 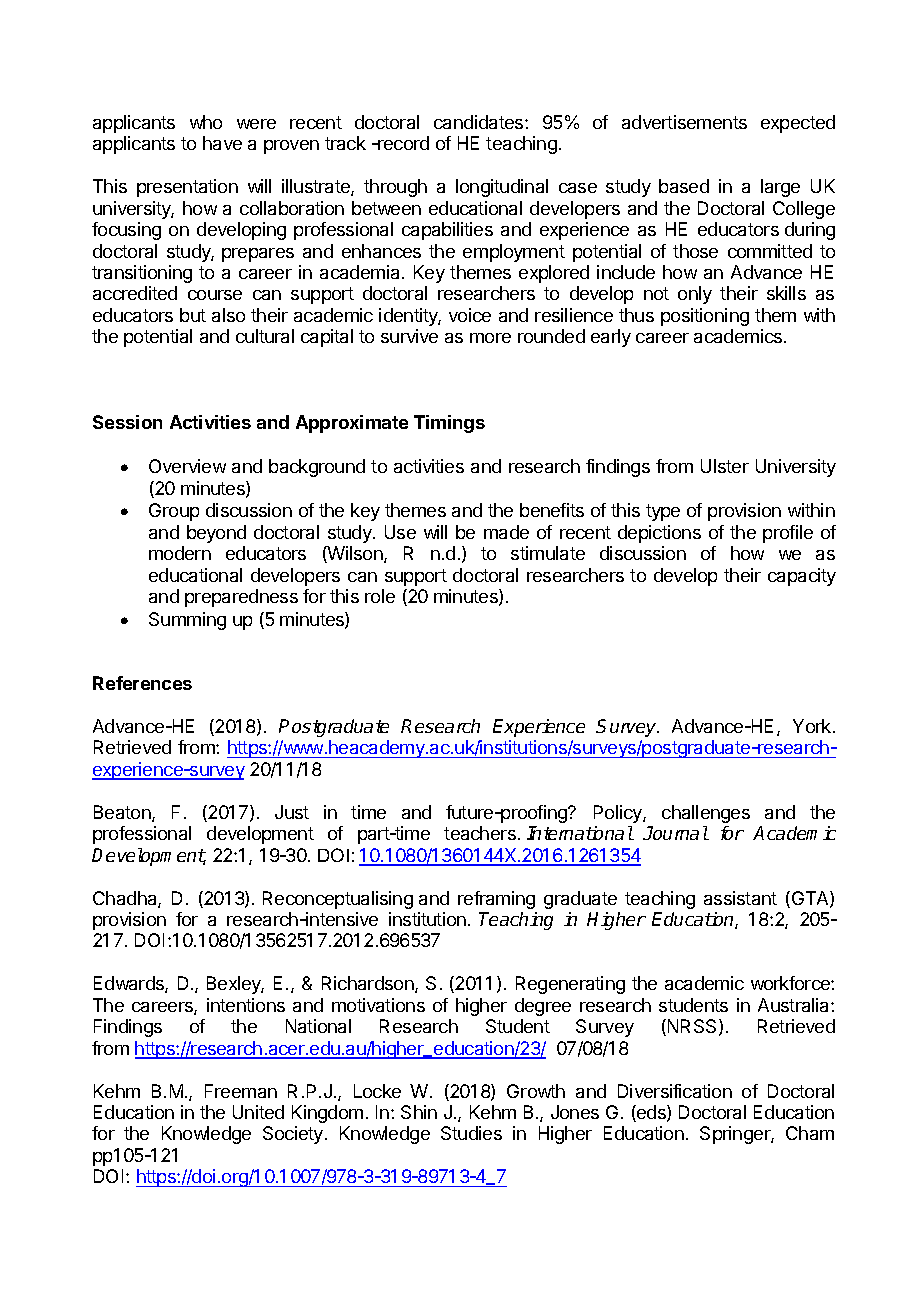 I want to click on Studies, so click(x=471, y=1133).
